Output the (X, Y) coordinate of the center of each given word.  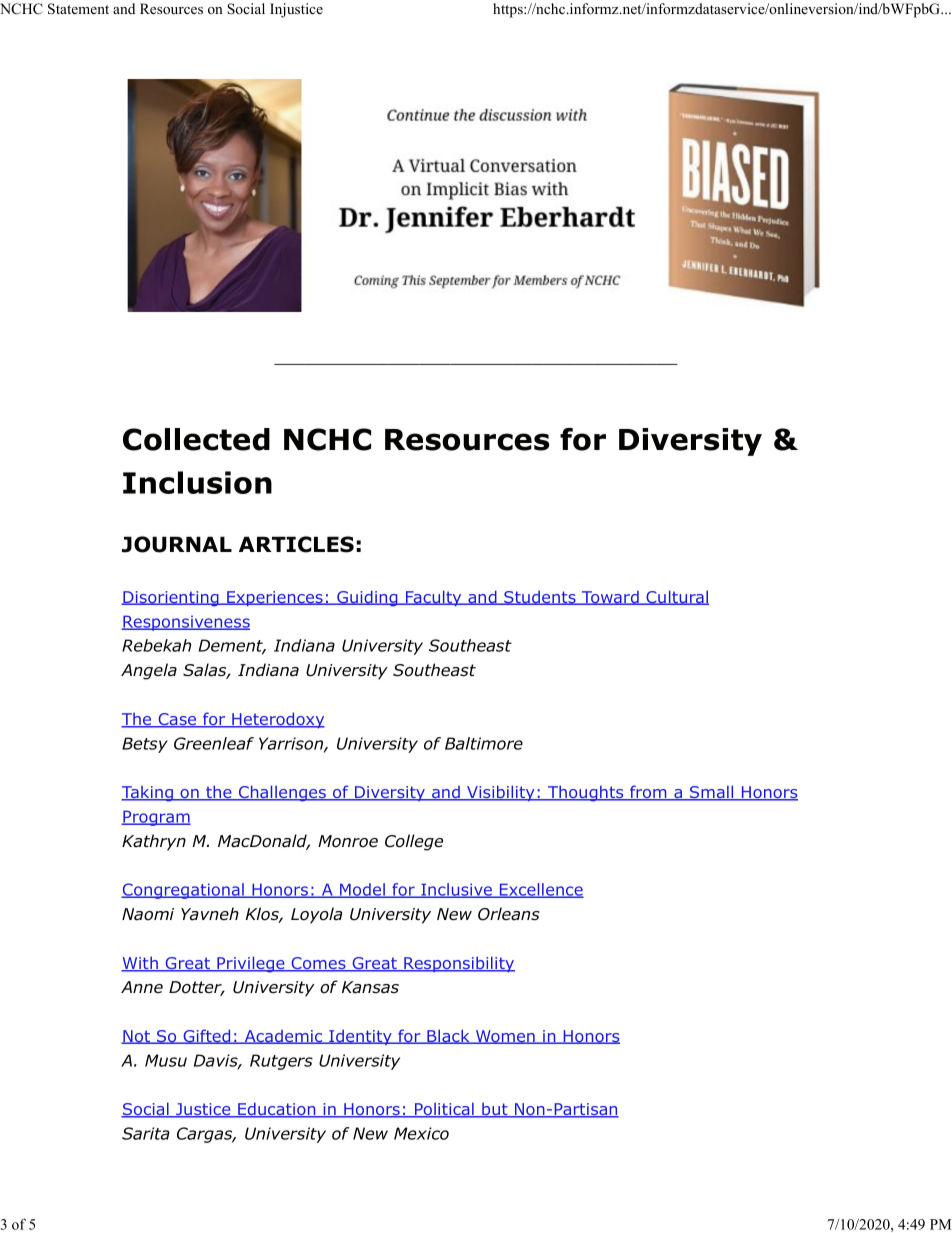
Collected (196, 439)
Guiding (367, 598)
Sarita (146, 1133)
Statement (78, 9)
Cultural (676, 597)
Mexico (421, 1133)
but (495, 1110)
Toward (610, 597)
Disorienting (171, 599)
